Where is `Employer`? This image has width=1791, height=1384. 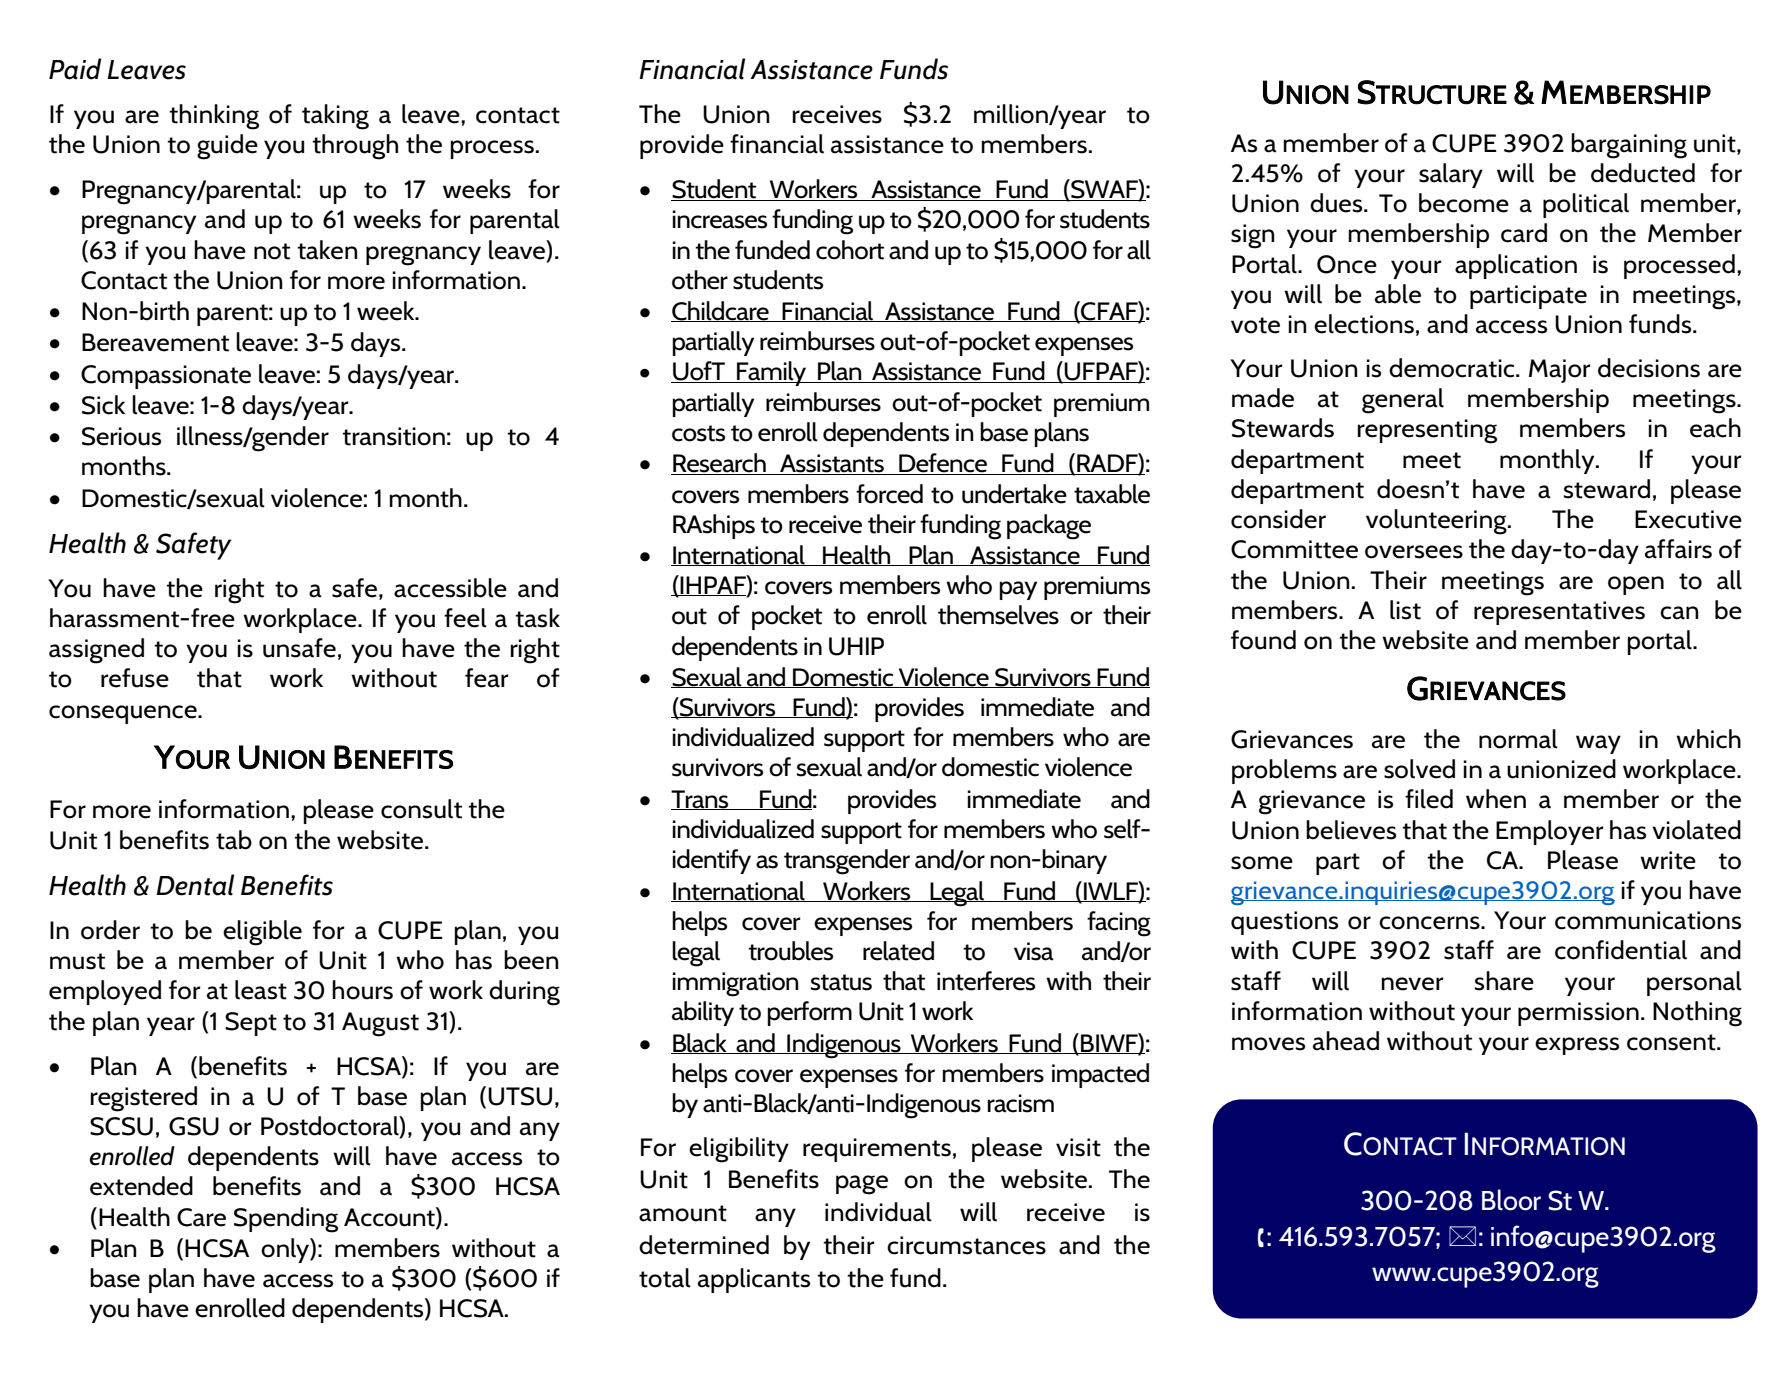 Employer is located at coordinates (1550, 832).
